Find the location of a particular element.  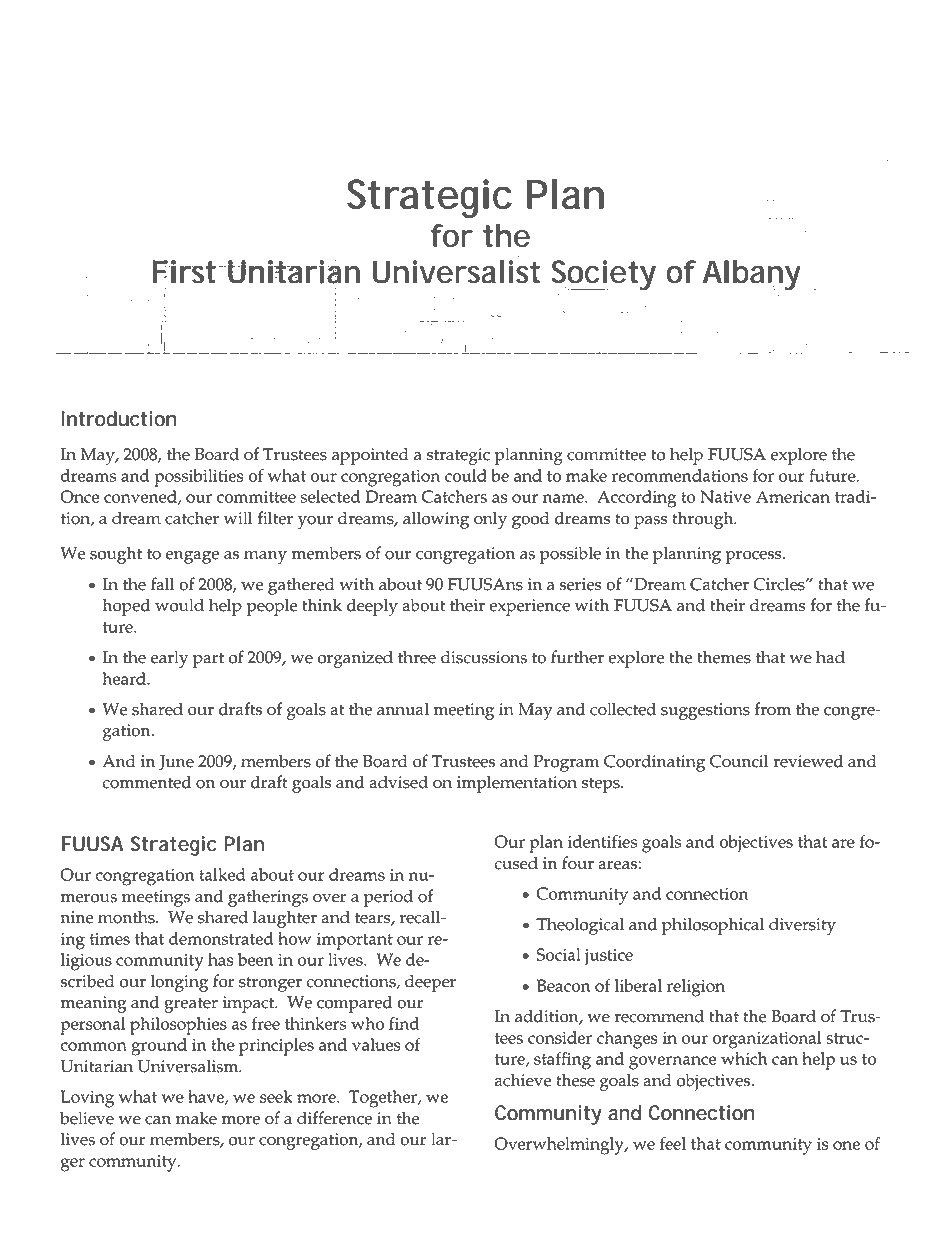

believe is located at coordinates (87, 1118).
